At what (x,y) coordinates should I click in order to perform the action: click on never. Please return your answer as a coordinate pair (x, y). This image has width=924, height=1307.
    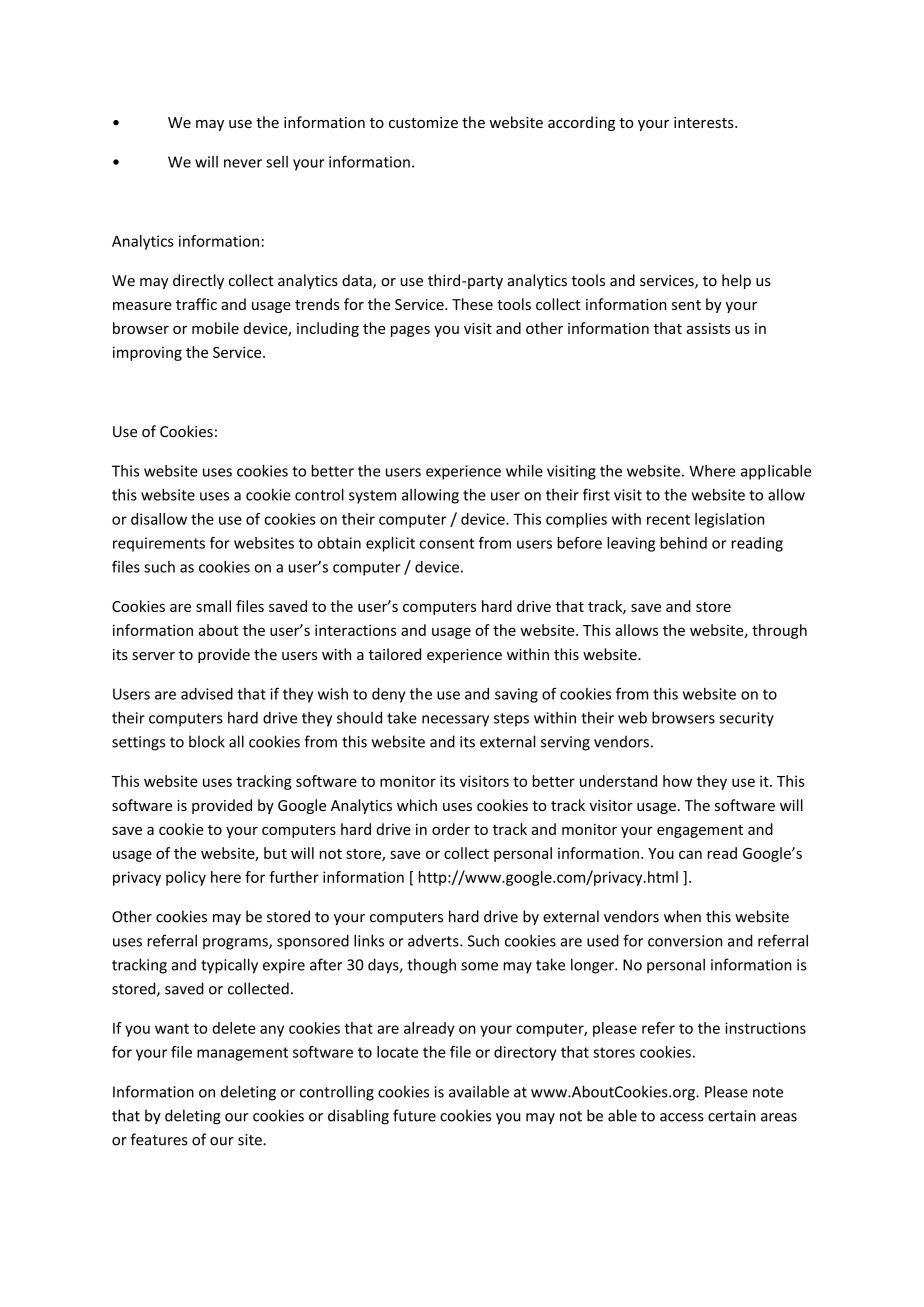
    Looking at the image, I should click on (243, 163).
